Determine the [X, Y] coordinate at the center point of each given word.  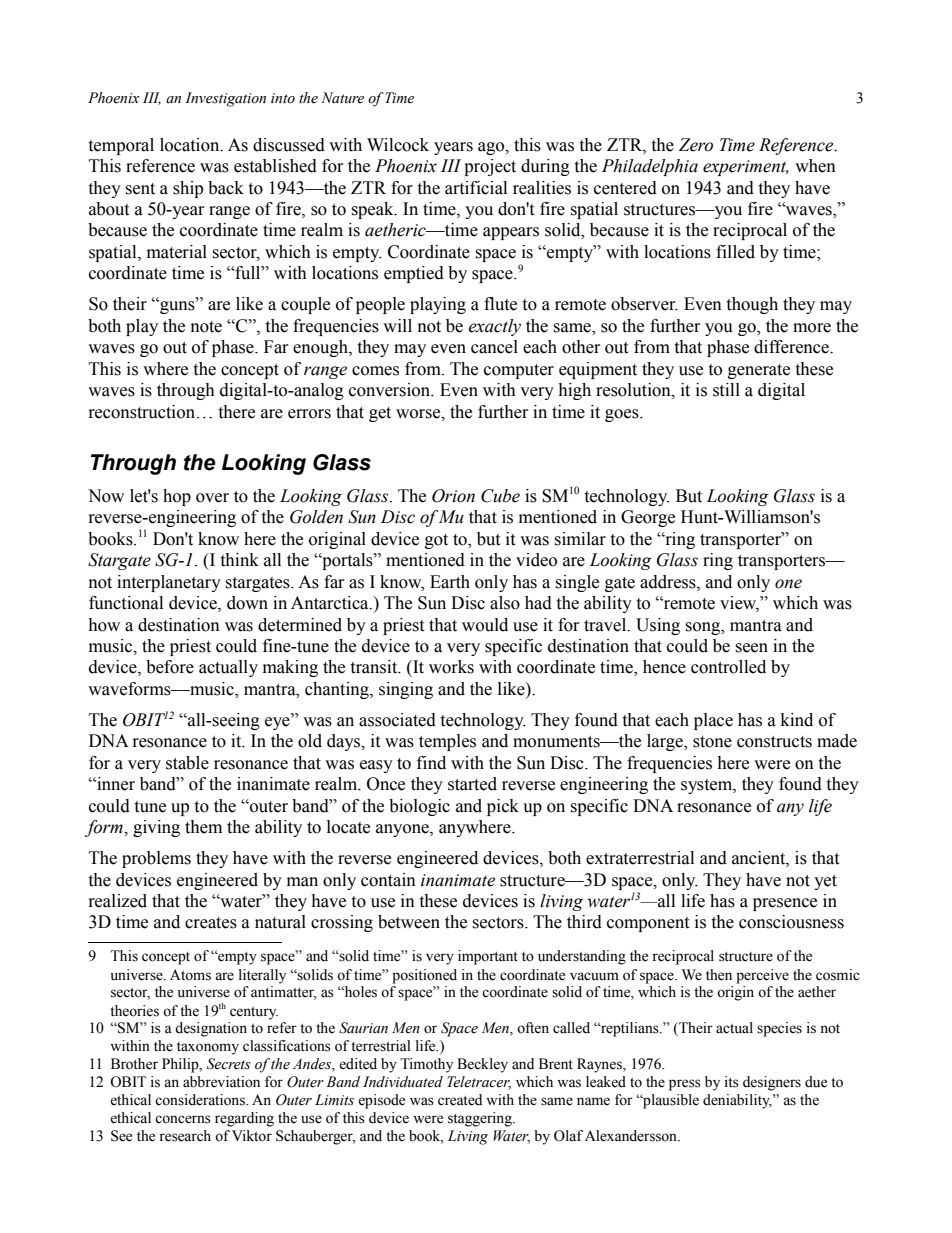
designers [772, 1083]
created [460, 1100]
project [490, 167]
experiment [746, 168]
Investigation [225, 99]
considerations [201, 1100]
